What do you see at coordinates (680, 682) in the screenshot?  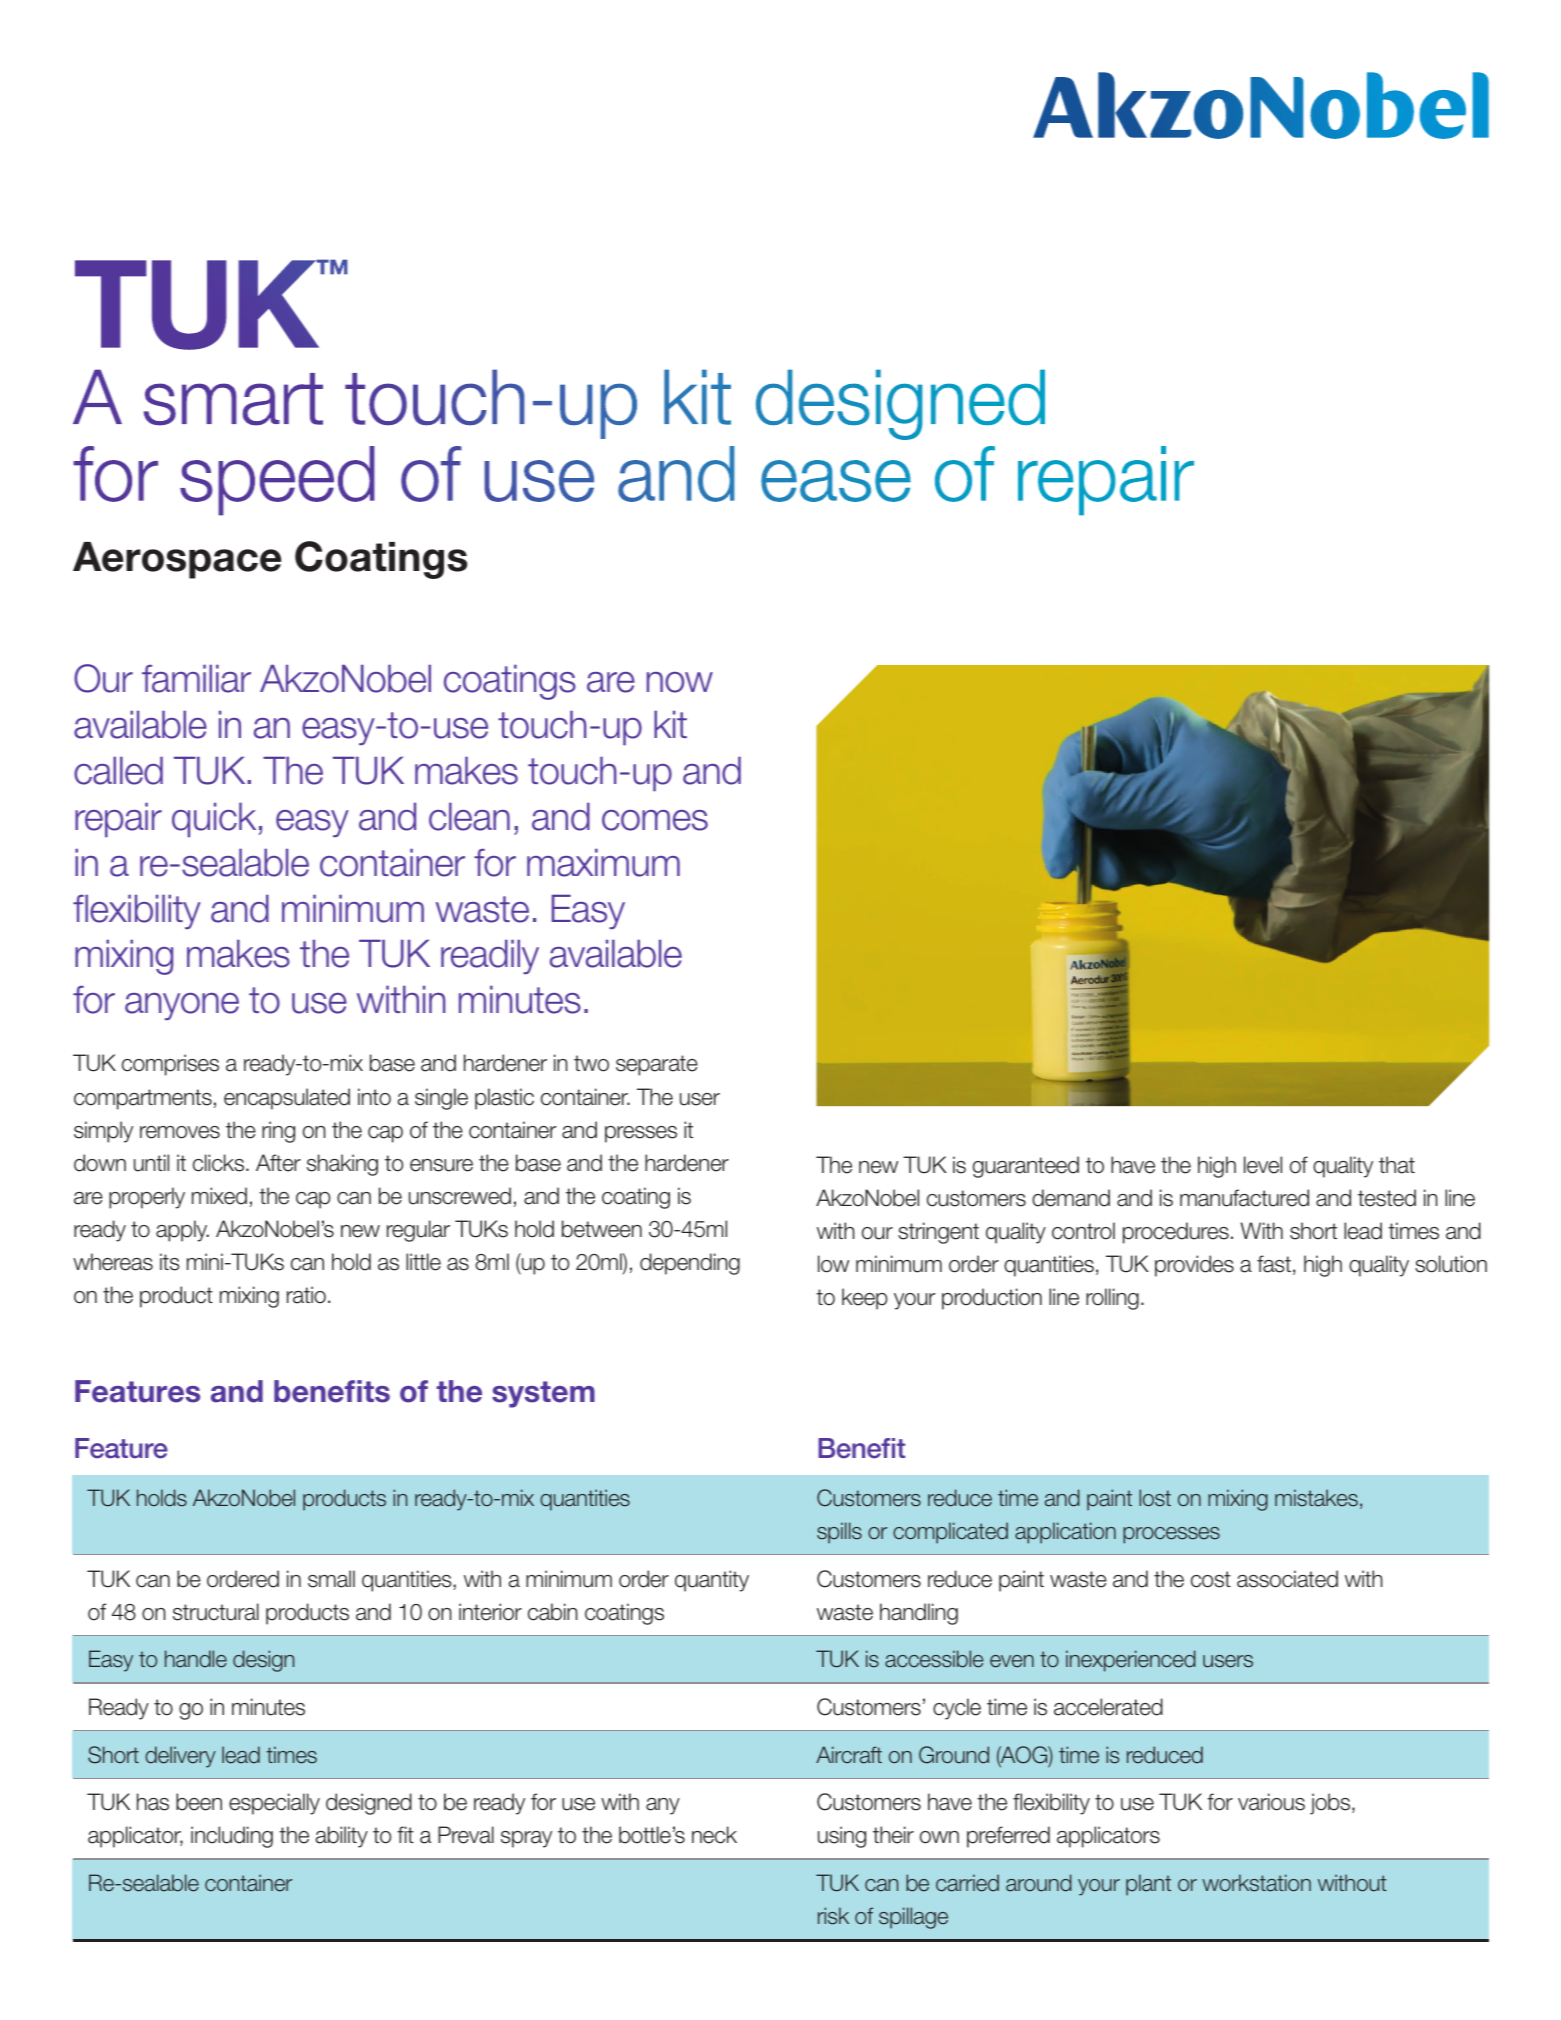 I see `now` at bounding box center [680, 682].
